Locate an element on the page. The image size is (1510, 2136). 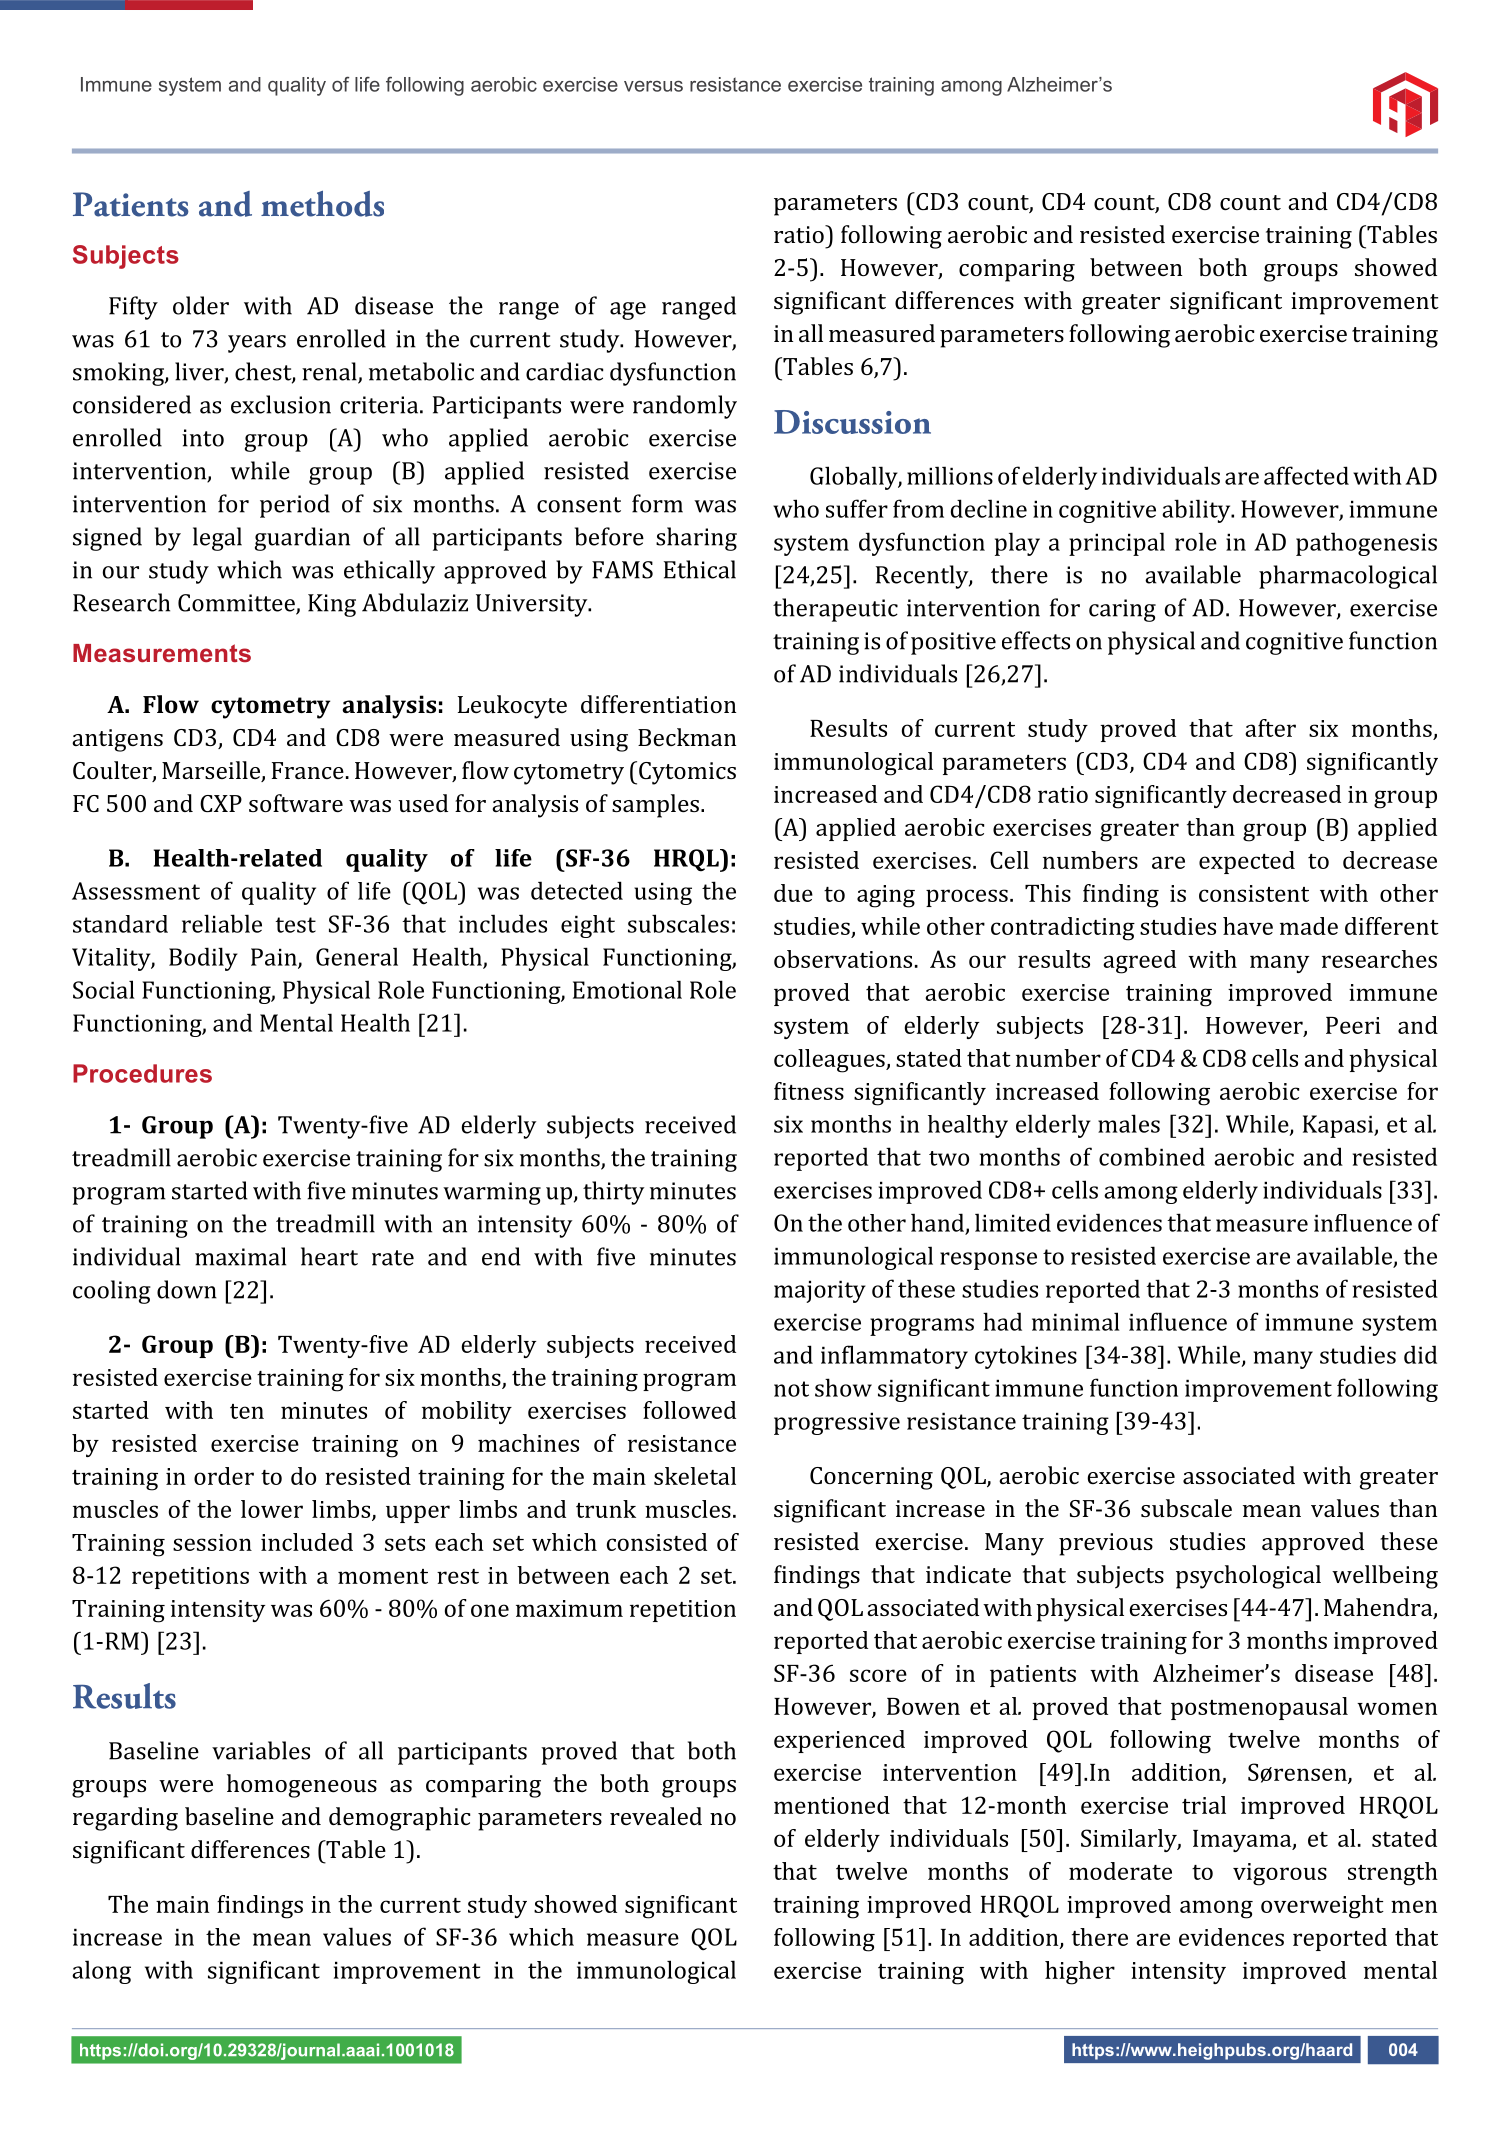
affected is located at coordinates (1306, 475).
